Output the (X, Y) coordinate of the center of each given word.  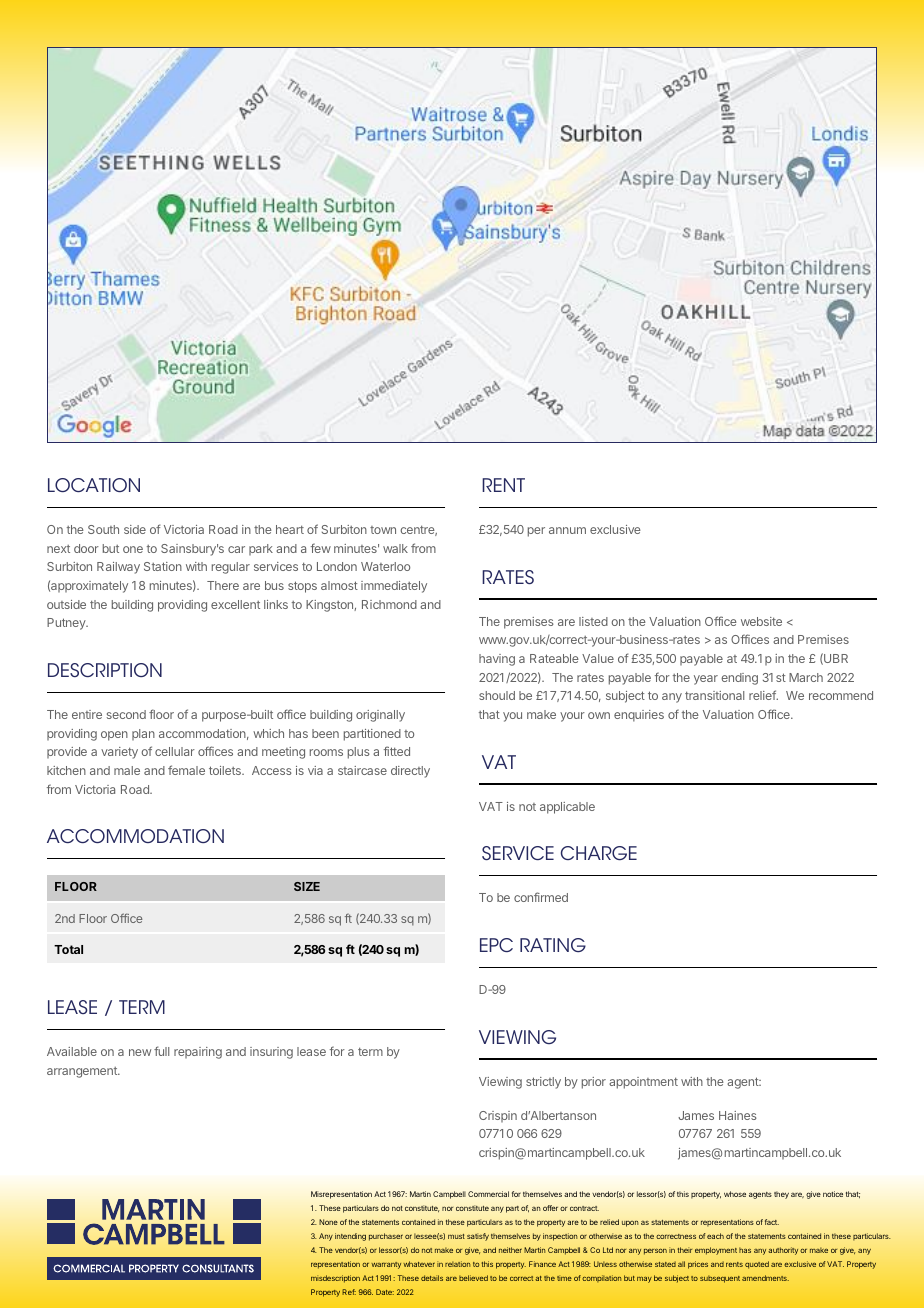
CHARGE (599, 853)
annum (567, 530)
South (103, 529)
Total (68, 949)
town (383, 530)
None (328, 1222)
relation (457, 1264)
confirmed (541, 897)
